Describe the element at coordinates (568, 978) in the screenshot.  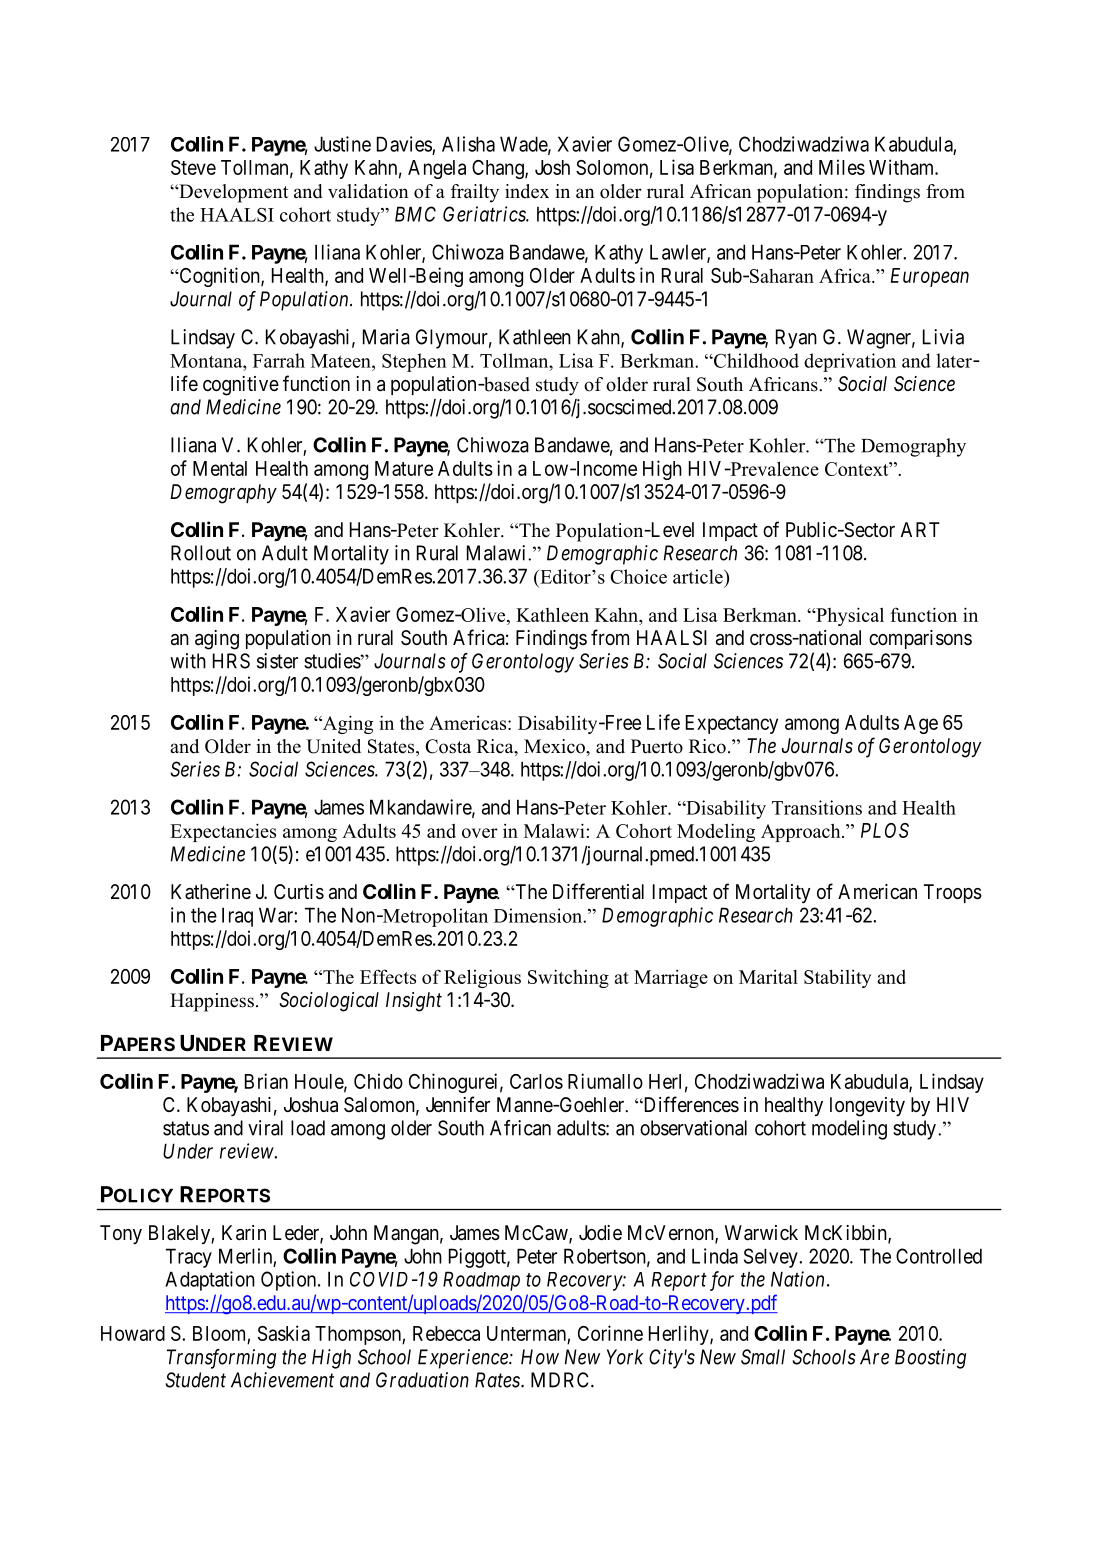
I see `Switching` at that location.
